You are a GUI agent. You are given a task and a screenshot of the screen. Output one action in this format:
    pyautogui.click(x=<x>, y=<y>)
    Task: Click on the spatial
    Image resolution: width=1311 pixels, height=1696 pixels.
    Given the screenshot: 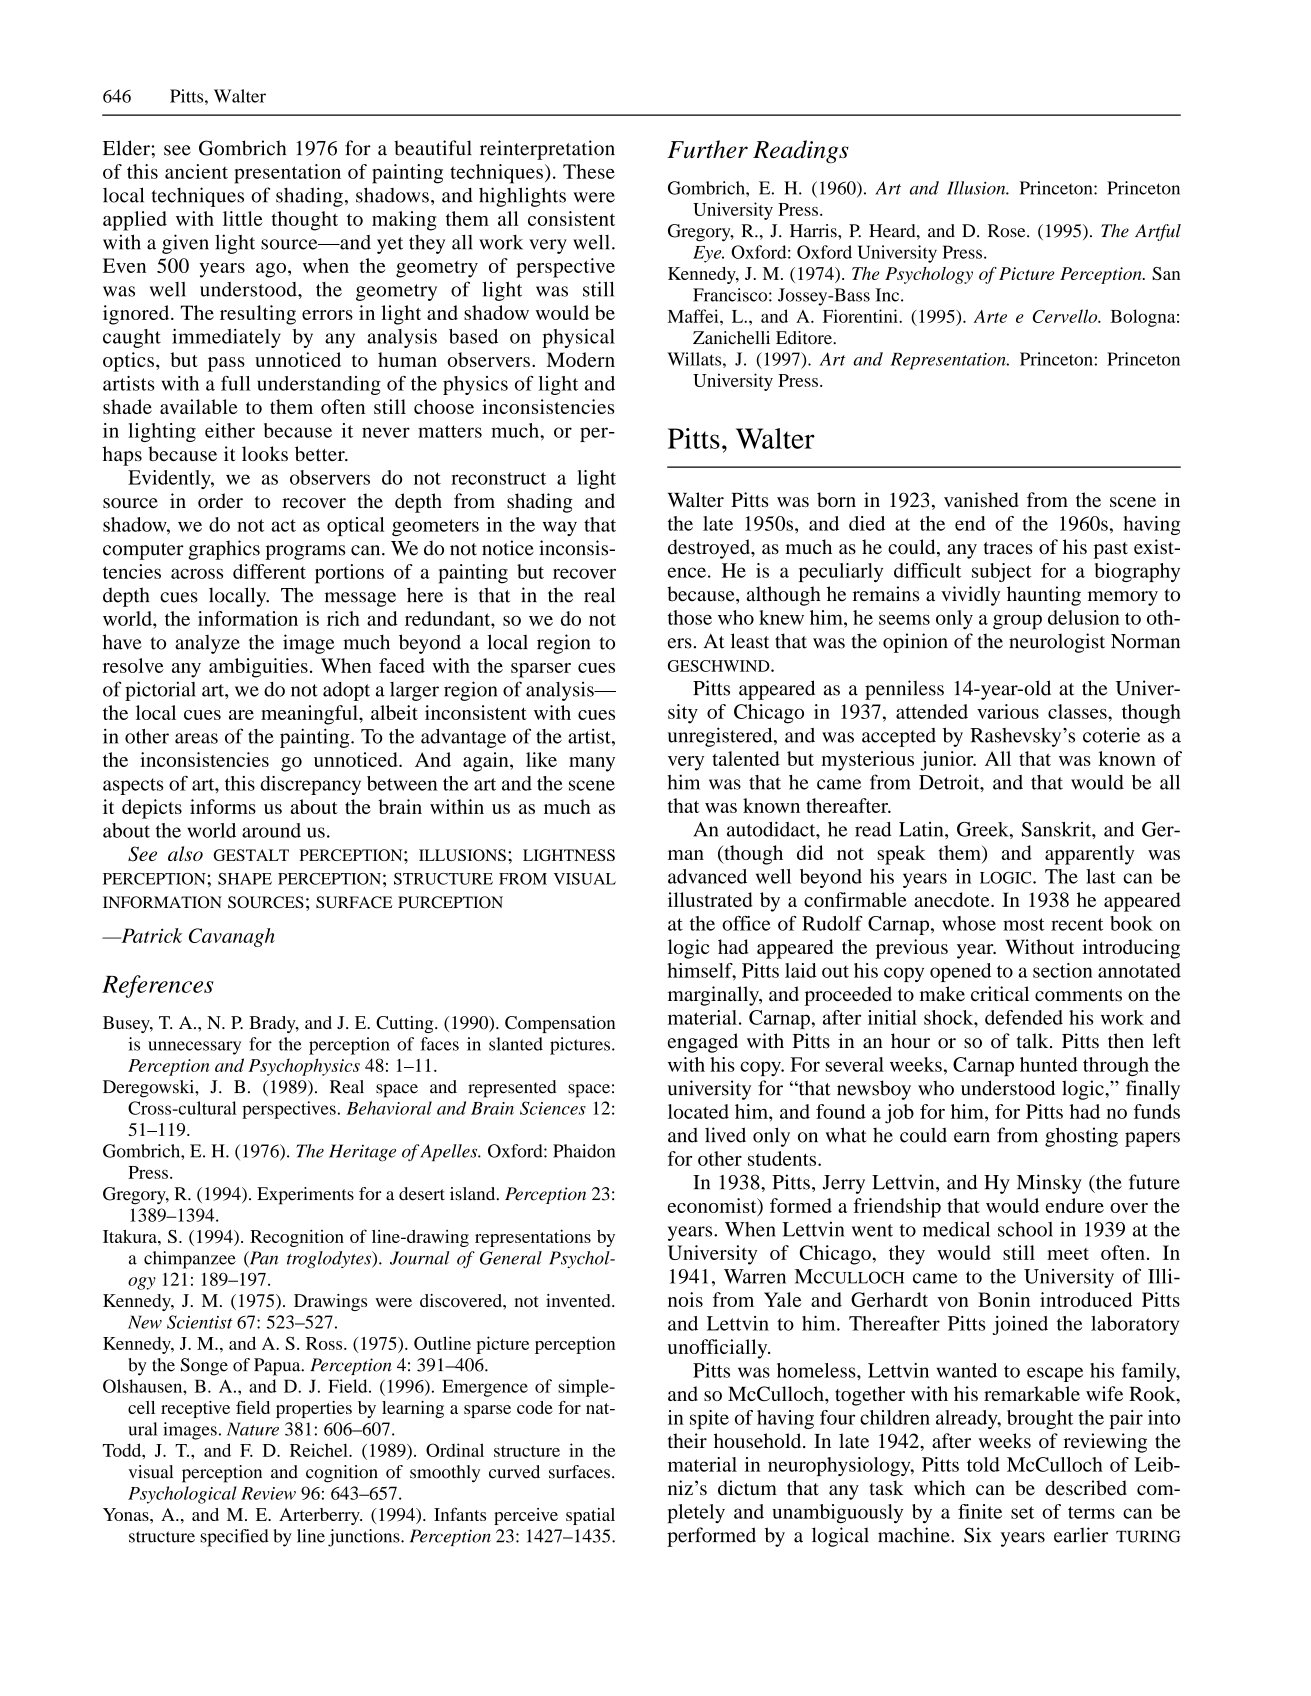 What is the action you would take?
    pyautogui.click(x=590, y=1516)
